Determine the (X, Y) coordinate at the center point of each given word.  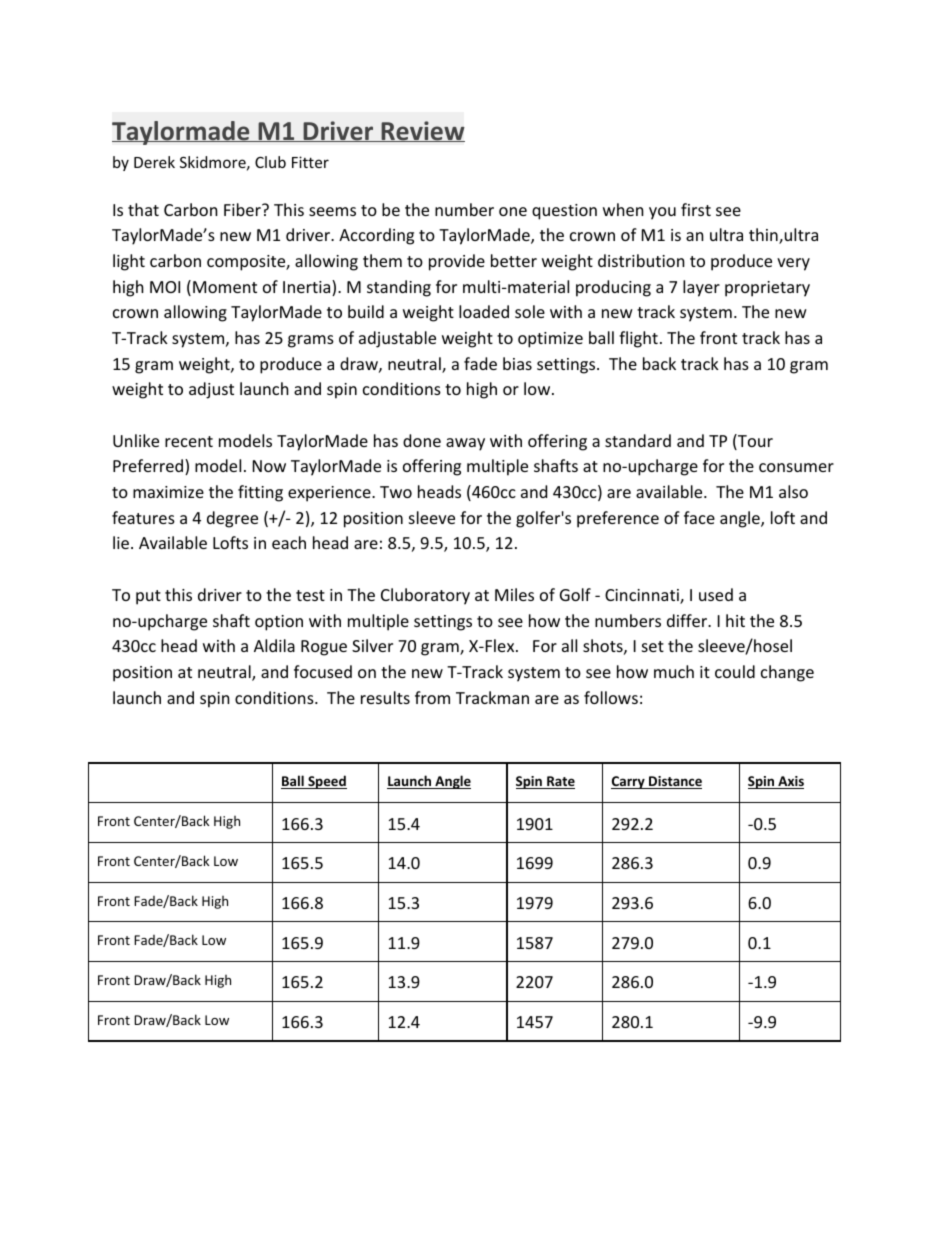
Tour (754, 442)
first (696, 209)
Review (422, 131)
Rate (560, 782)
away (465, 444)
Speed (326, 782)
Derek (154, 162)
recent (189, 441)
